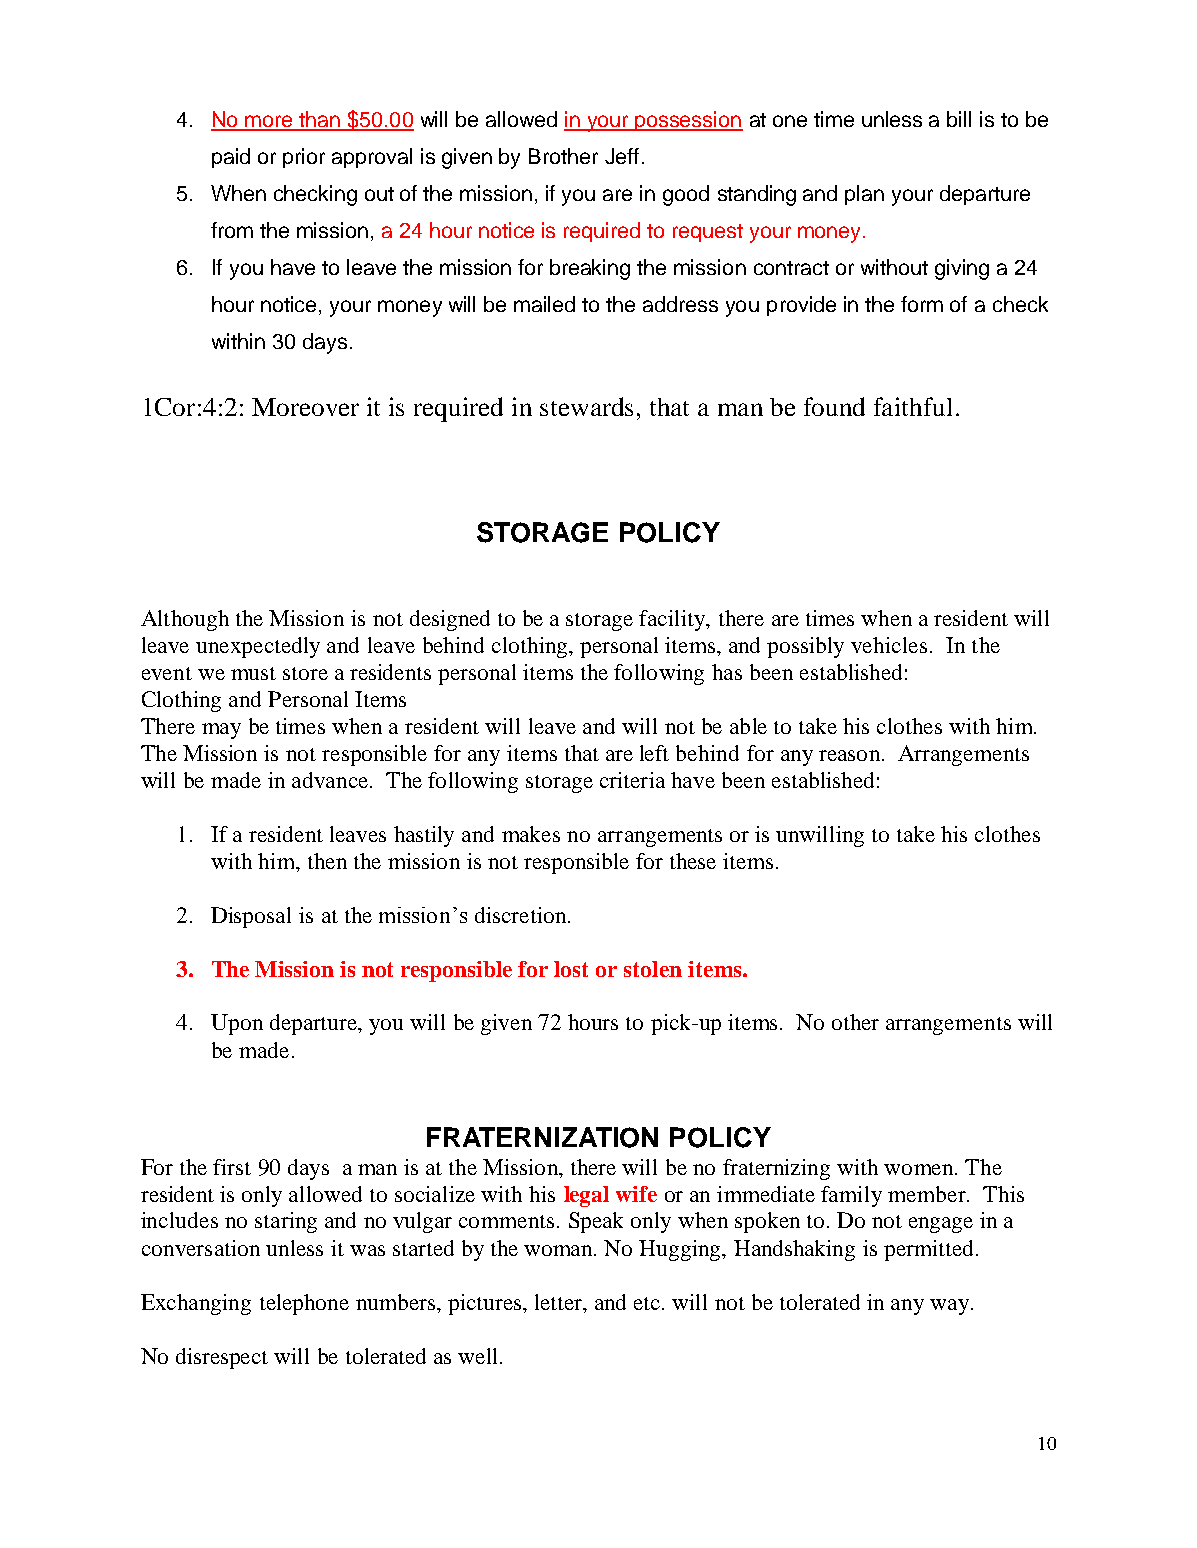  What do you see at coordinates (560, 1302) in the screenshot?
I see `letter` at bounding box center [560, 1302].
